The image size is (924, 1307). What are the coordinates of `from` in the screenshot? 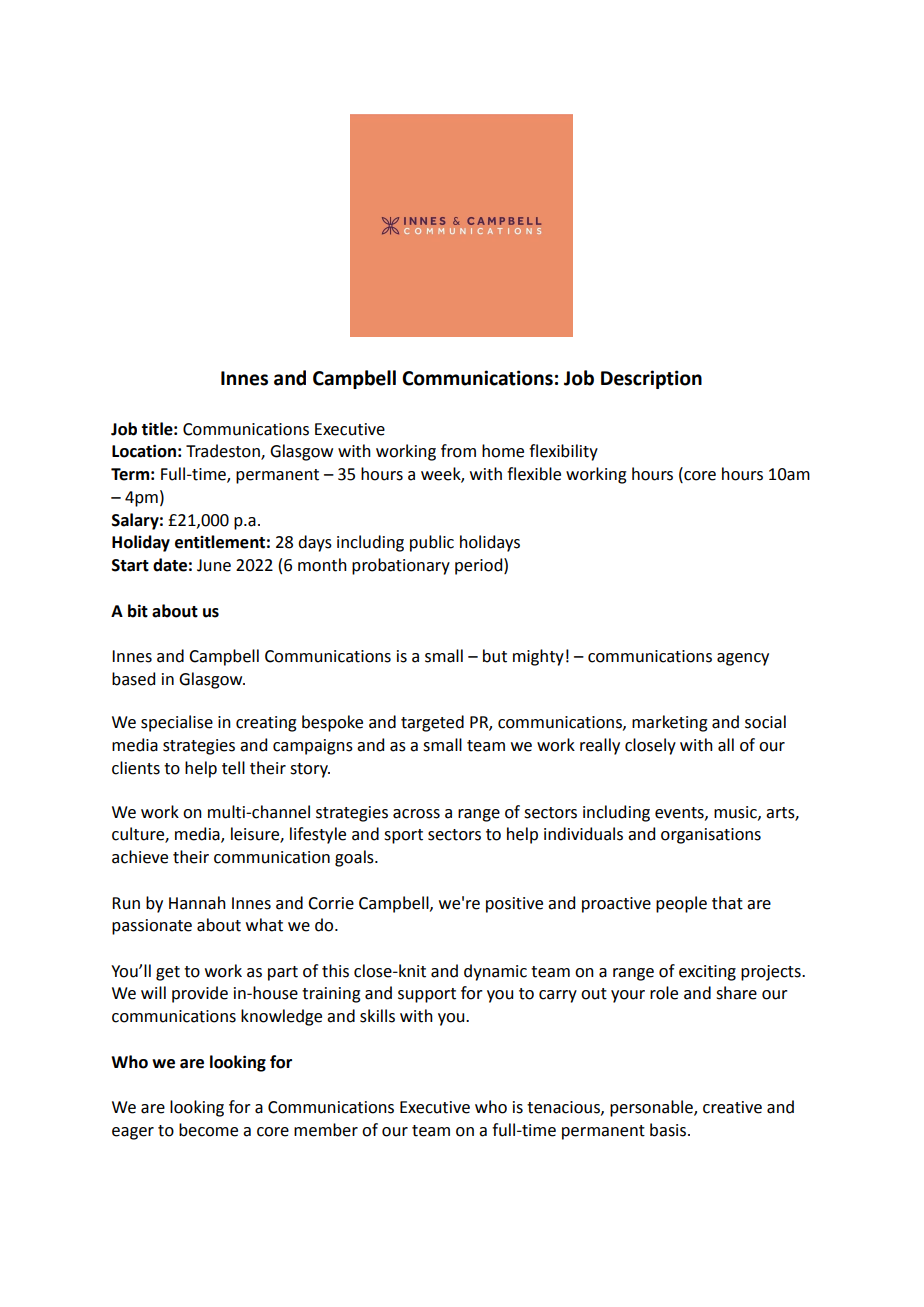 It's located at (458, 451).
